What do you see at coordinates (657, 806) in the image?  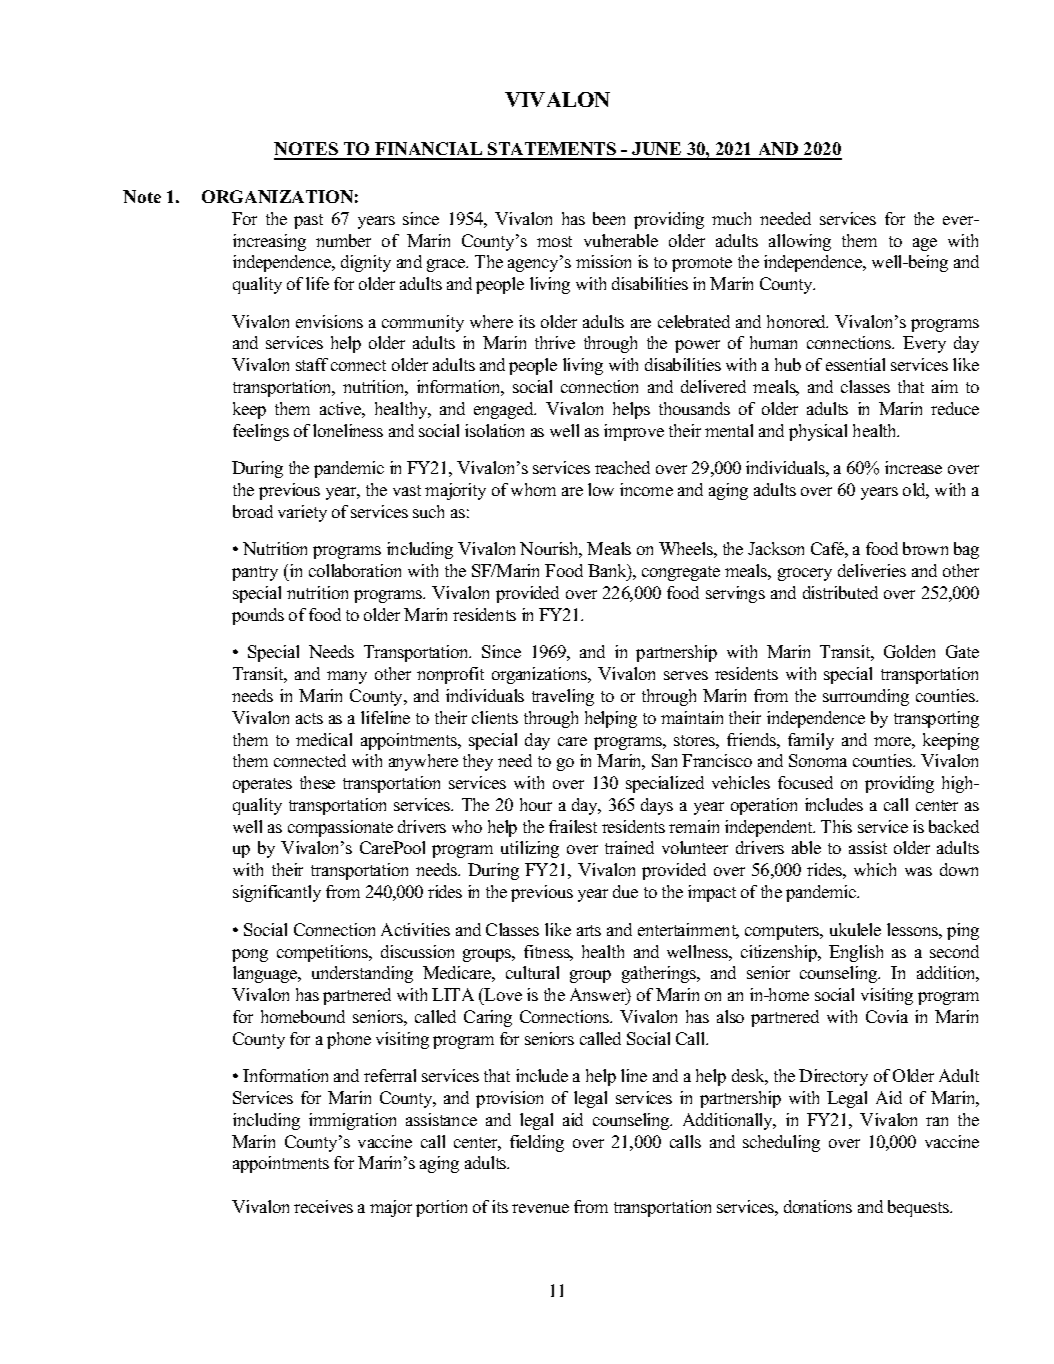 I see `days` at bounding box center [657, 806].
